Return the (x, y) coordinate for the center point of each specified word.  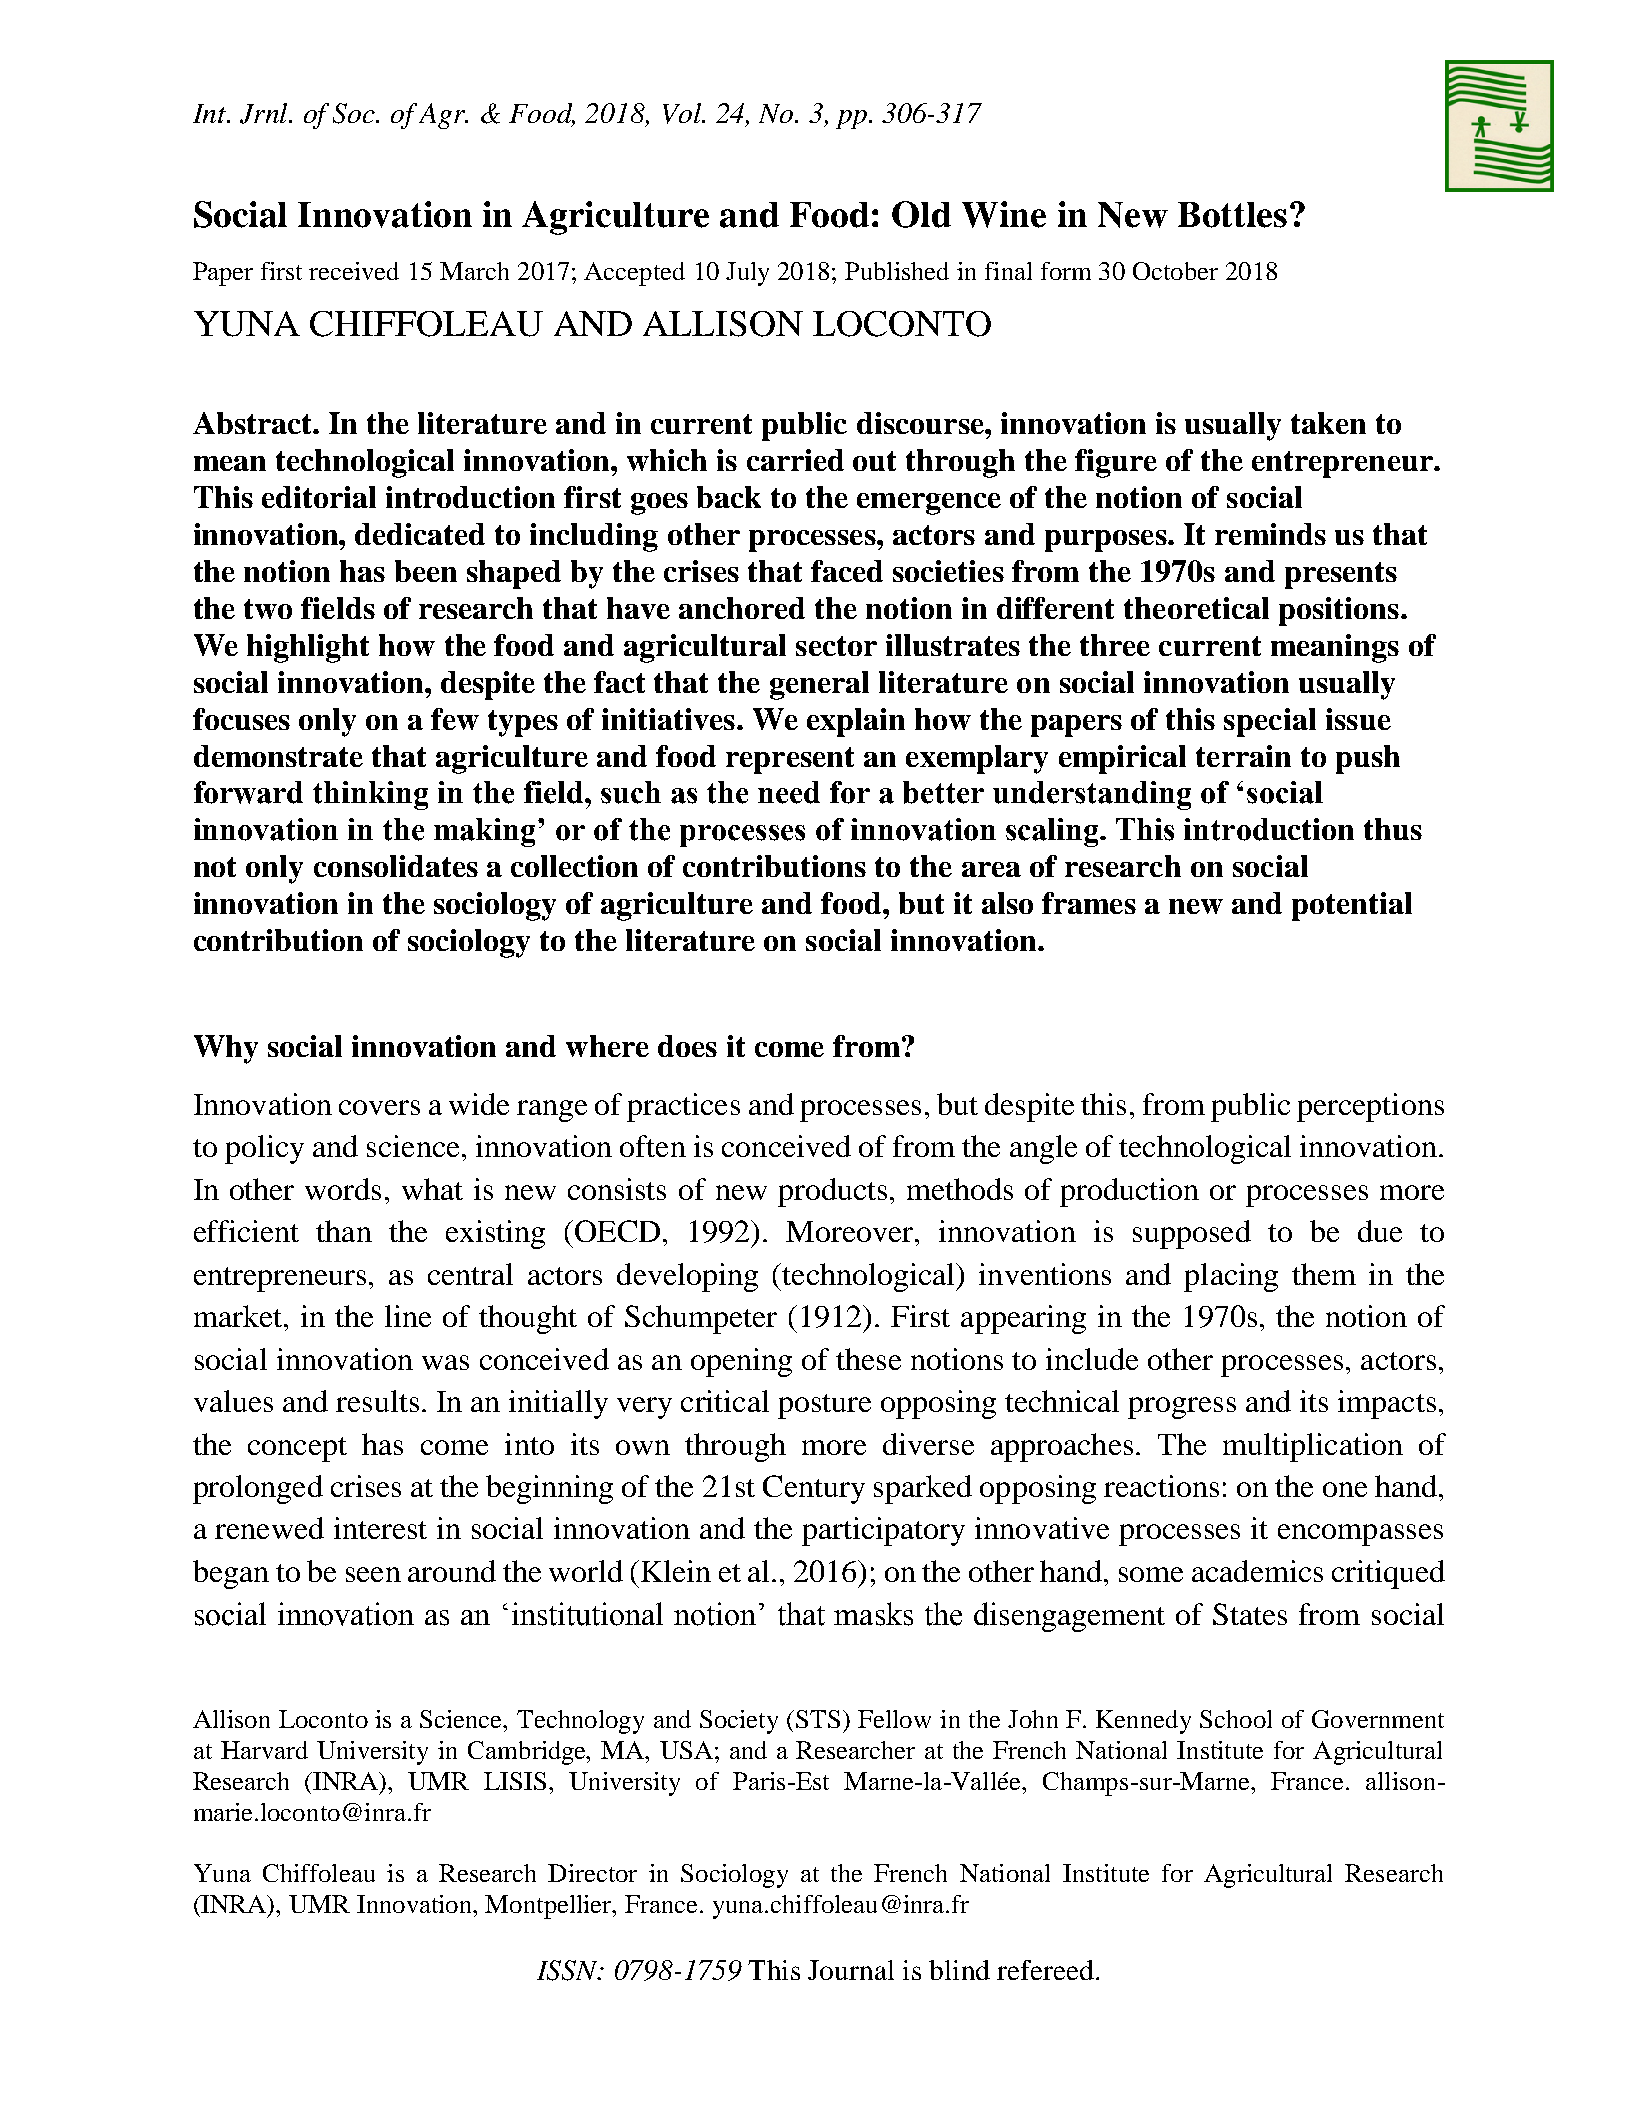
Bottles (1232, 215)
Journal (851, 1970)
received (354, 271)
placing (1231, 1277)
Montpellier (550, 1907)
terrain (1243, 756)
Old (921, 214)
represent (790, 760)
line (408, 1316)
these (868, 1359)
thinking (370, 795)
